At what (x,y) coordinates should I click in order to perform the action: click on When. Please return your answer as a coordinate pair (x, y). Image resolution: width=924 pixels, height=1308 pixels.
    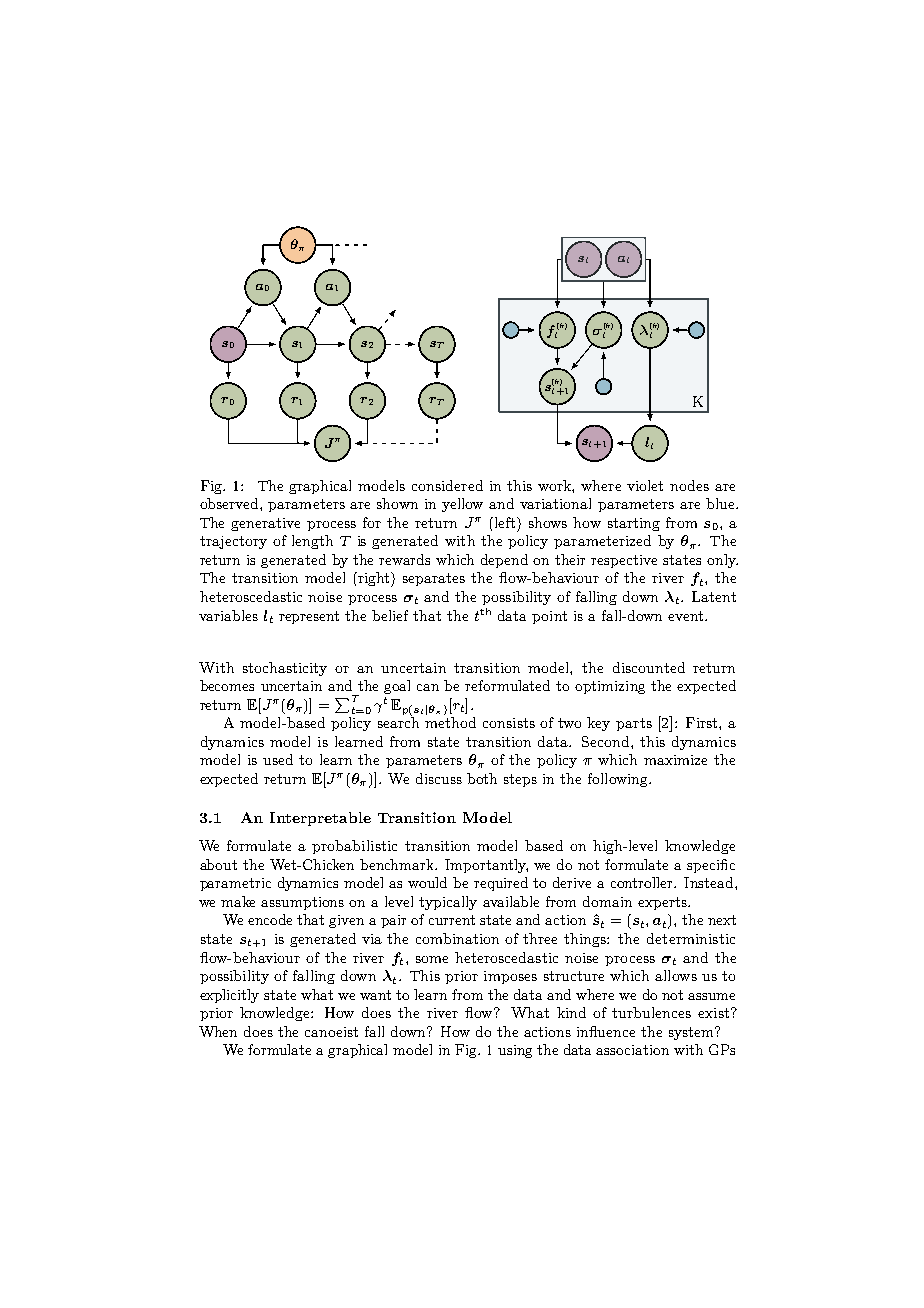
    Looking at the image, I should click on (218, 1031).
